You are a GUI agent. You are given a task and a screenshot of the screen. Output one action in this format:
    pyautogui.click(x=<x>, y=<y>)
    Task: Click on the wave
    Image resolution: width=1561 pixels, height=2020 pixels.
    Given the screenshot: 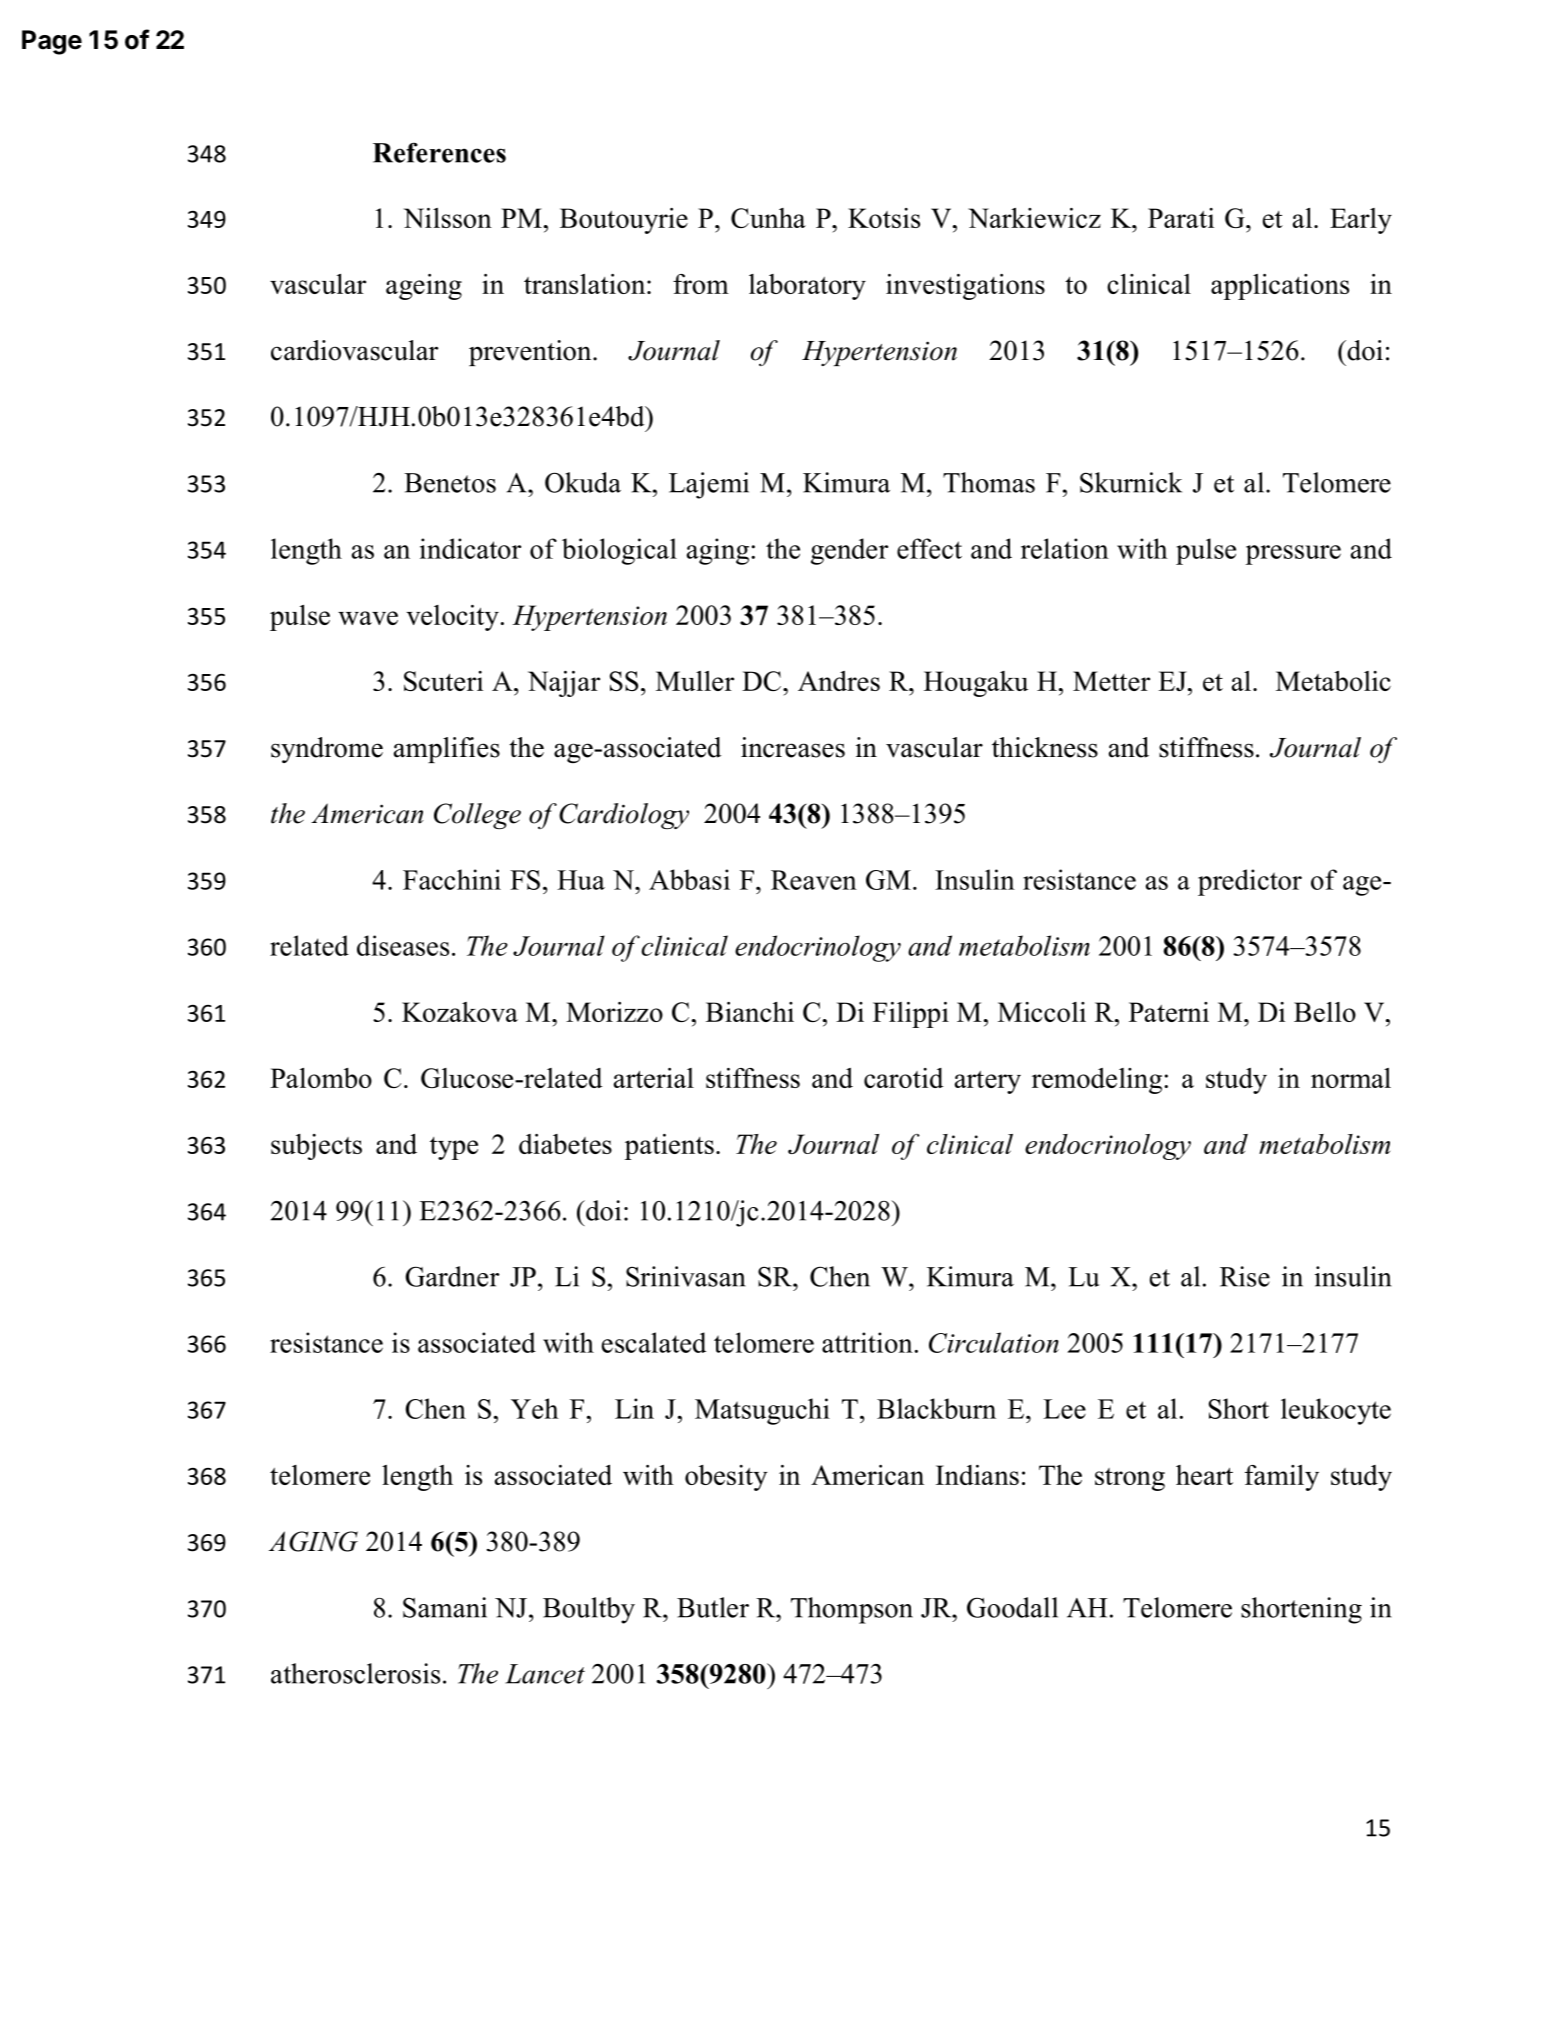 What is the action you would take?
    pyautogui.click(x=368, y=618)
